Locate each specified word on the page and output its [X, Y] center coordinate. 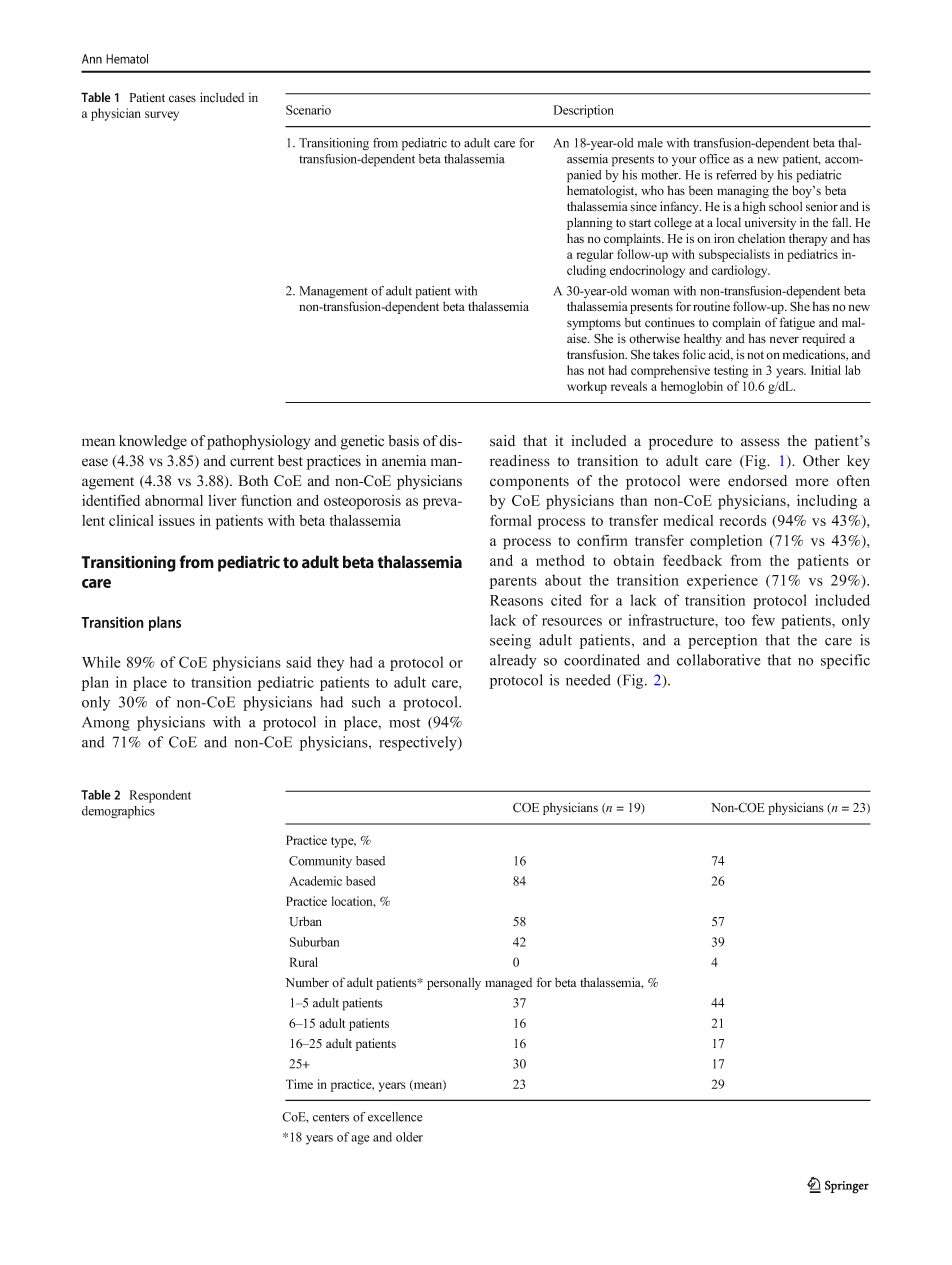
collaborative [718, 660]
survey [162, 116]
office [714, 159]
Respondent [160, 796]
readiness [520, 461]
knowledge [153, 442]
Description [584, 111]
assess [760, 442]
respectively [419, 743]
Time [299, 1084]
